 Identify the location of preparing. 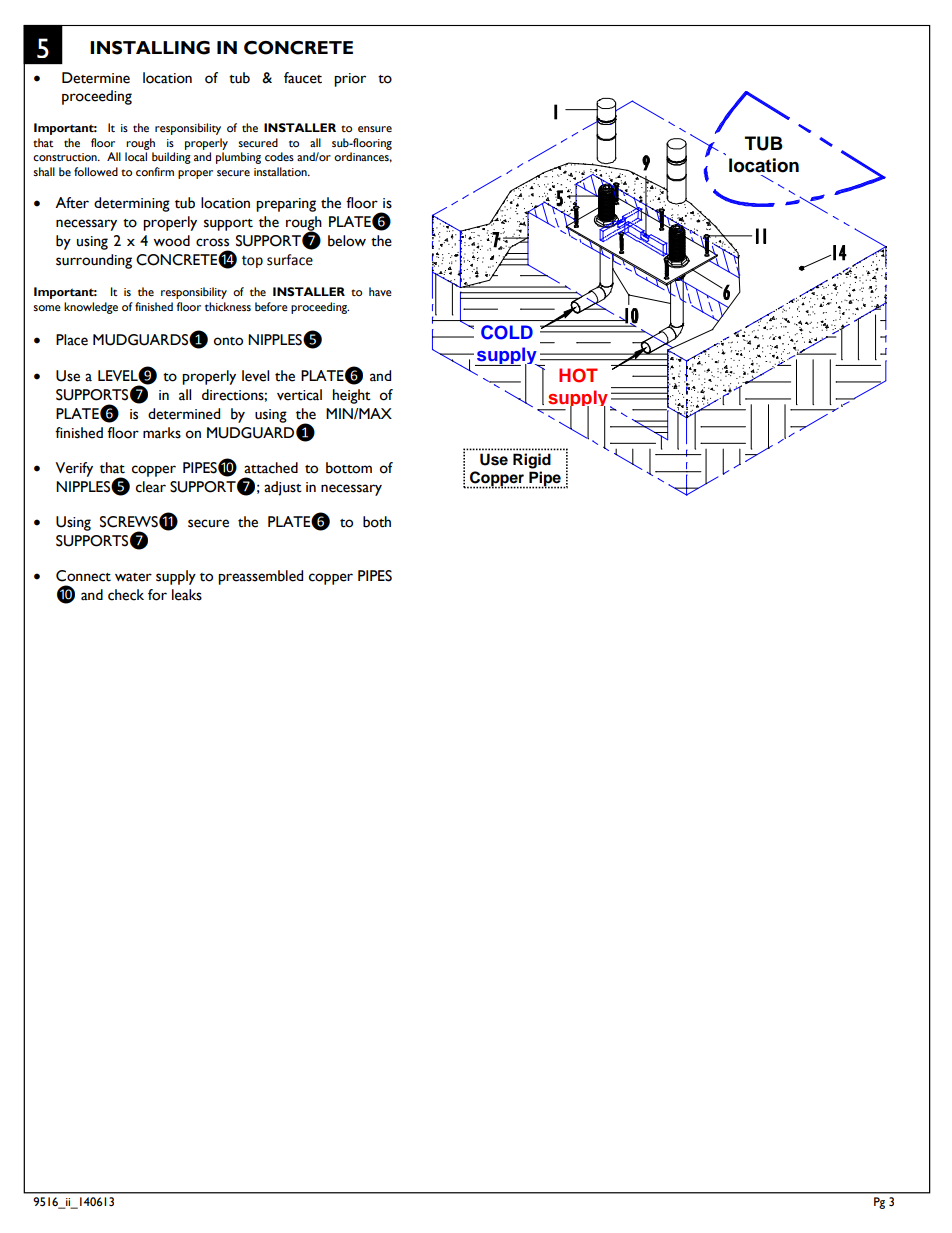
(286, 205).
